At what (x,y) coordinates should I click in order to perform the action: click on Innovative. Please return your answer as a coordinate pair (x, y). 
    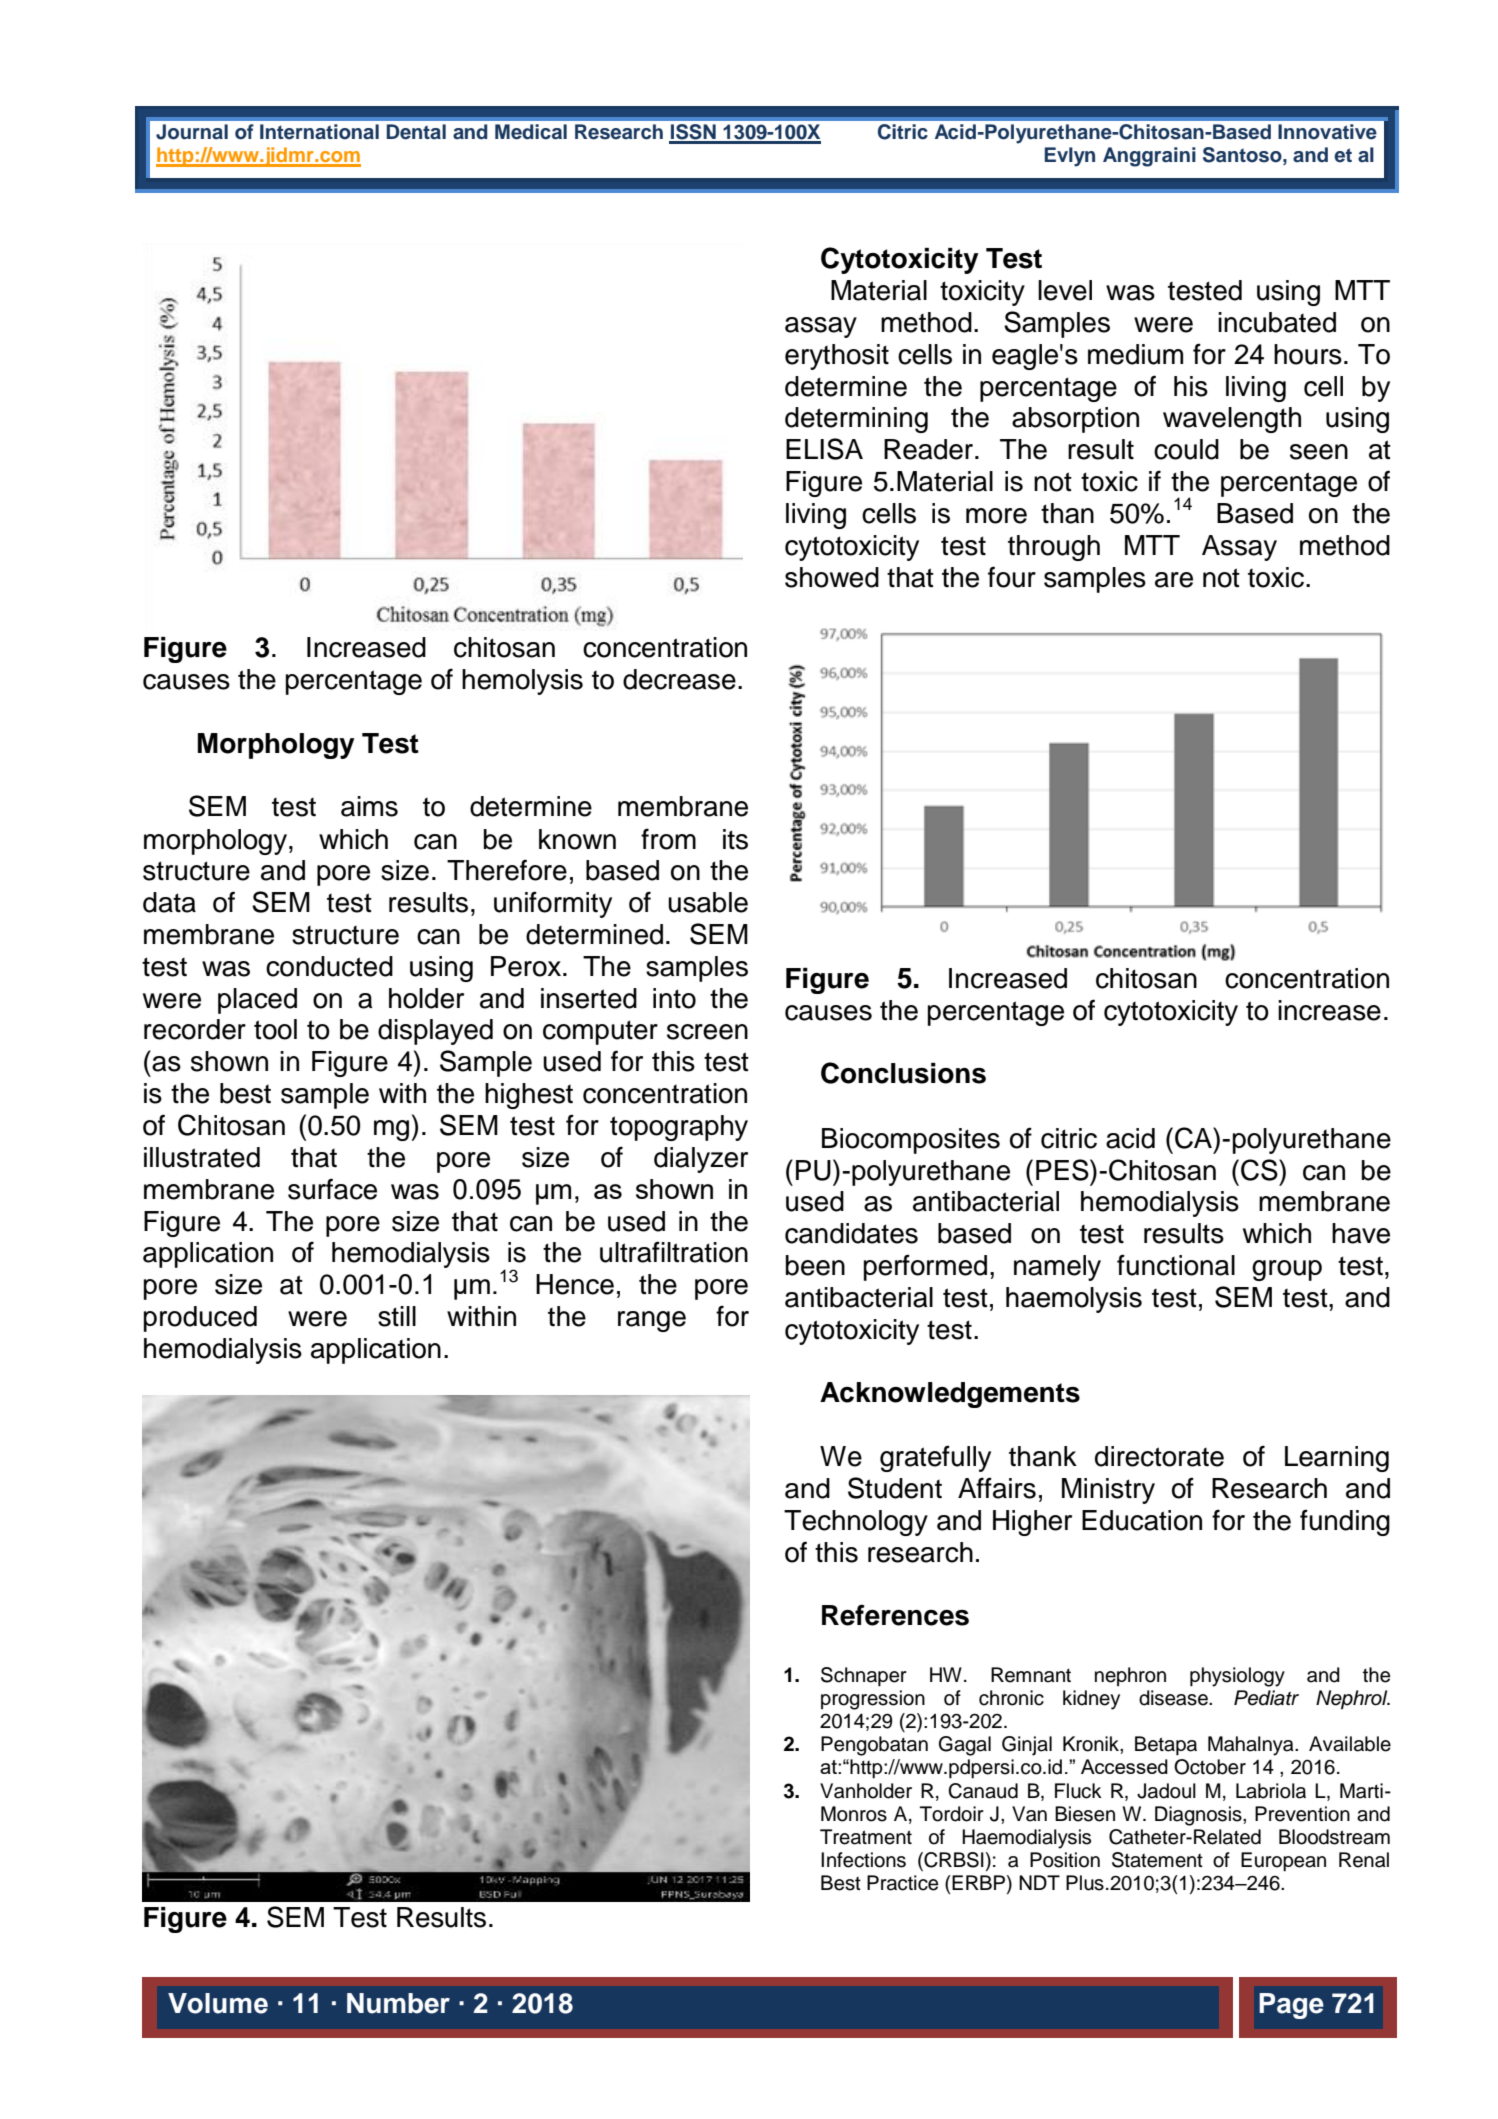
    Looking at the image, I should click on (1327, 132).
